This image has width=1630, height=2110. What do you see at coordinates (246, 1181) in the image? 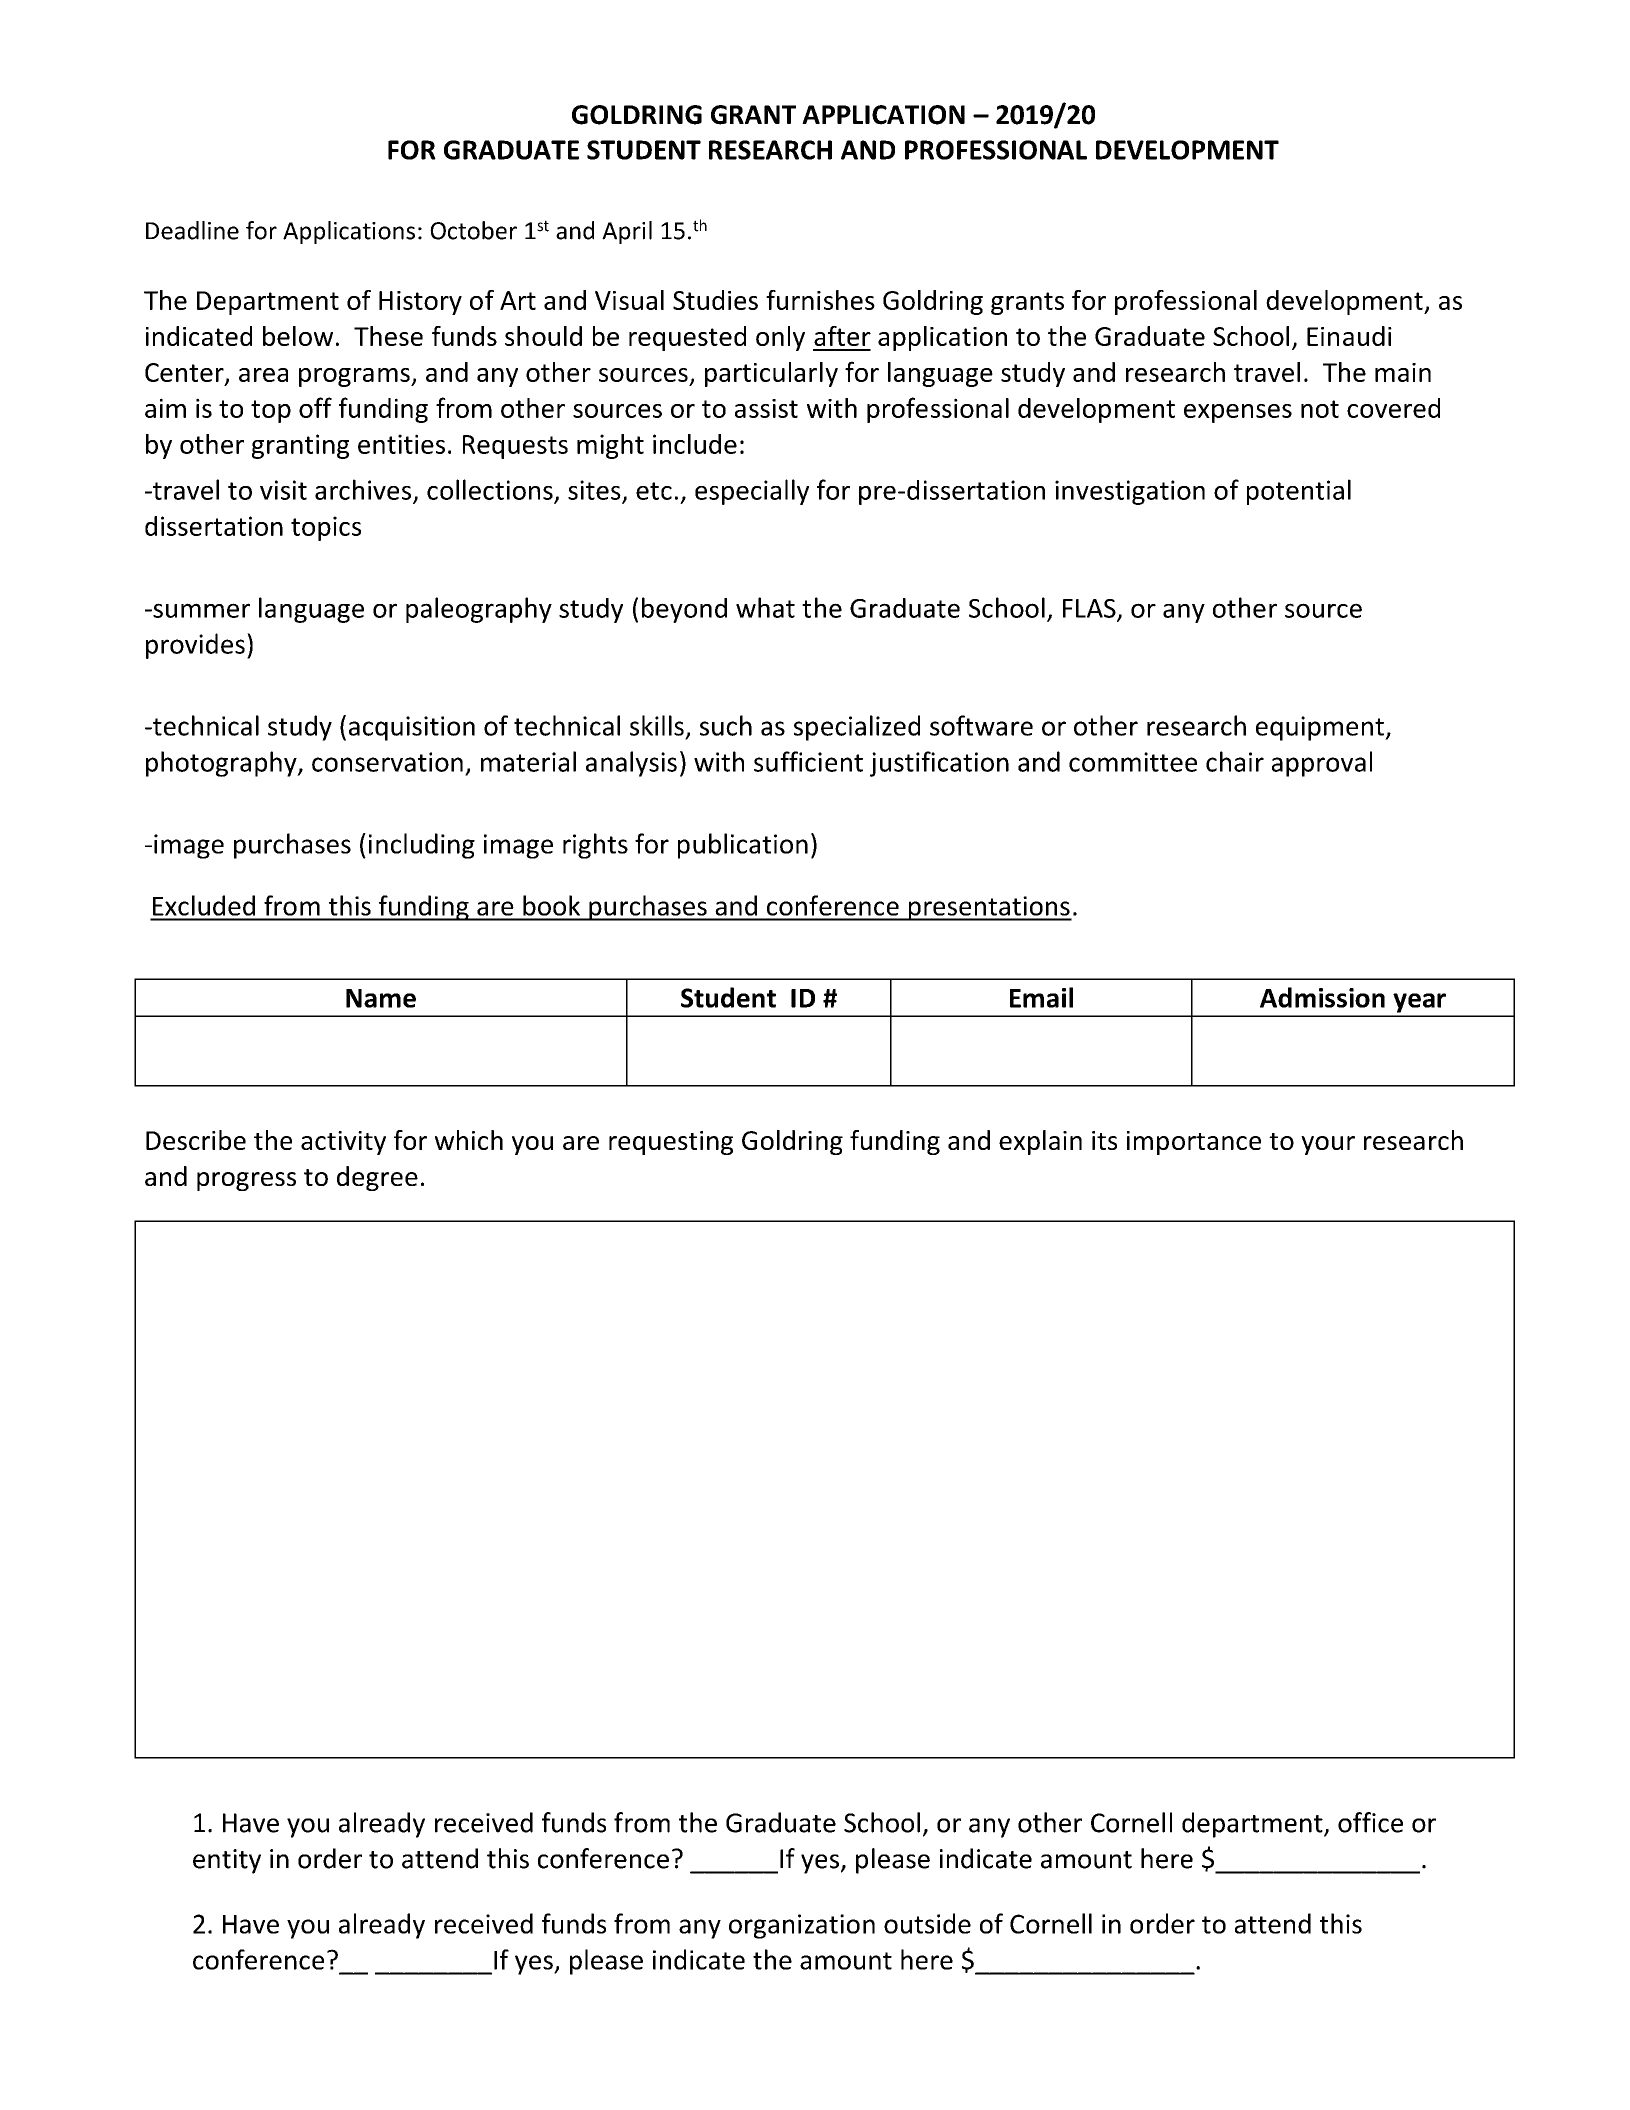
I see `progress` at bounding box center [246, 1181].
